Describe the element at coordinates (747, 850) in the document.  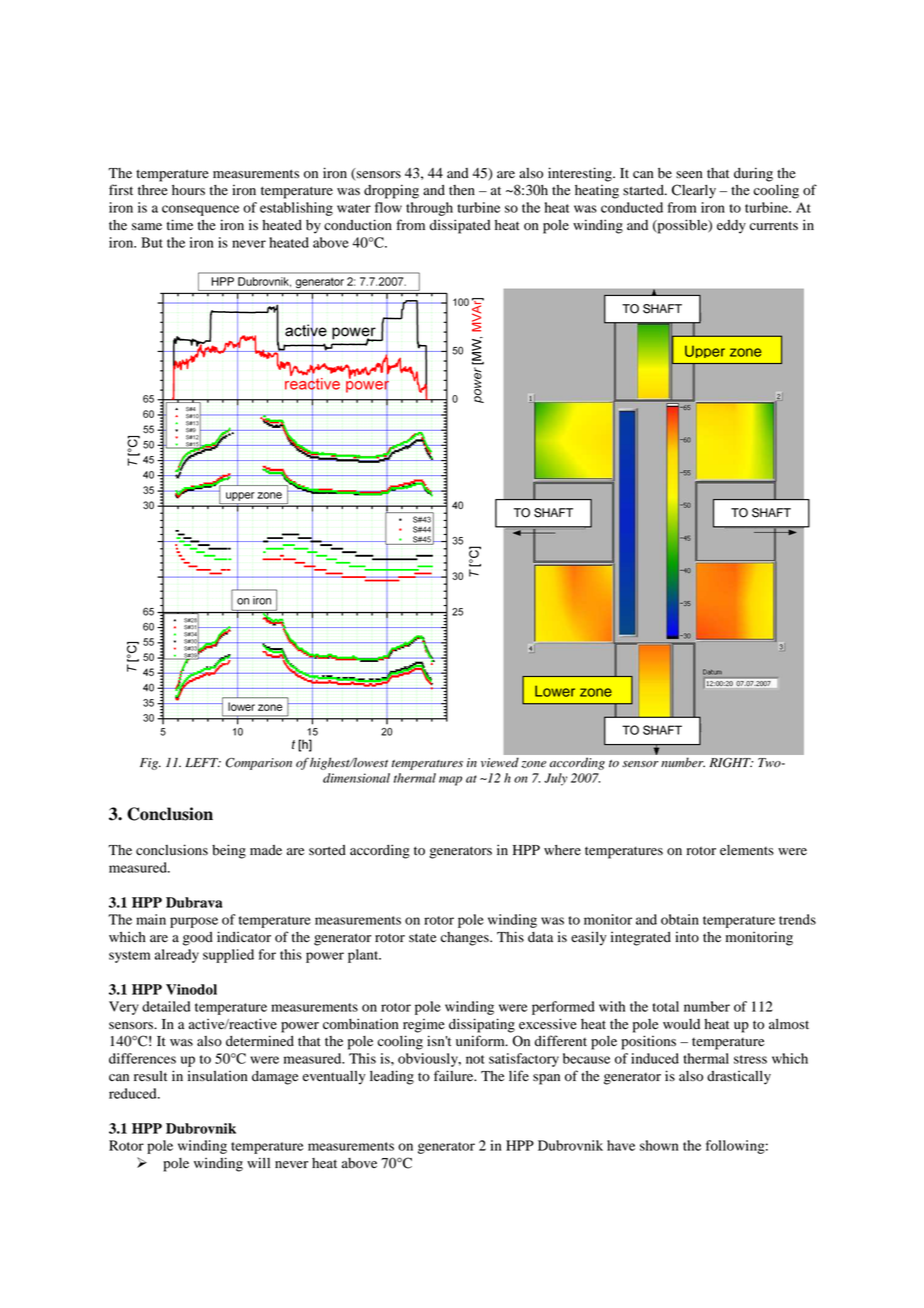
I see `elements` at that location.
